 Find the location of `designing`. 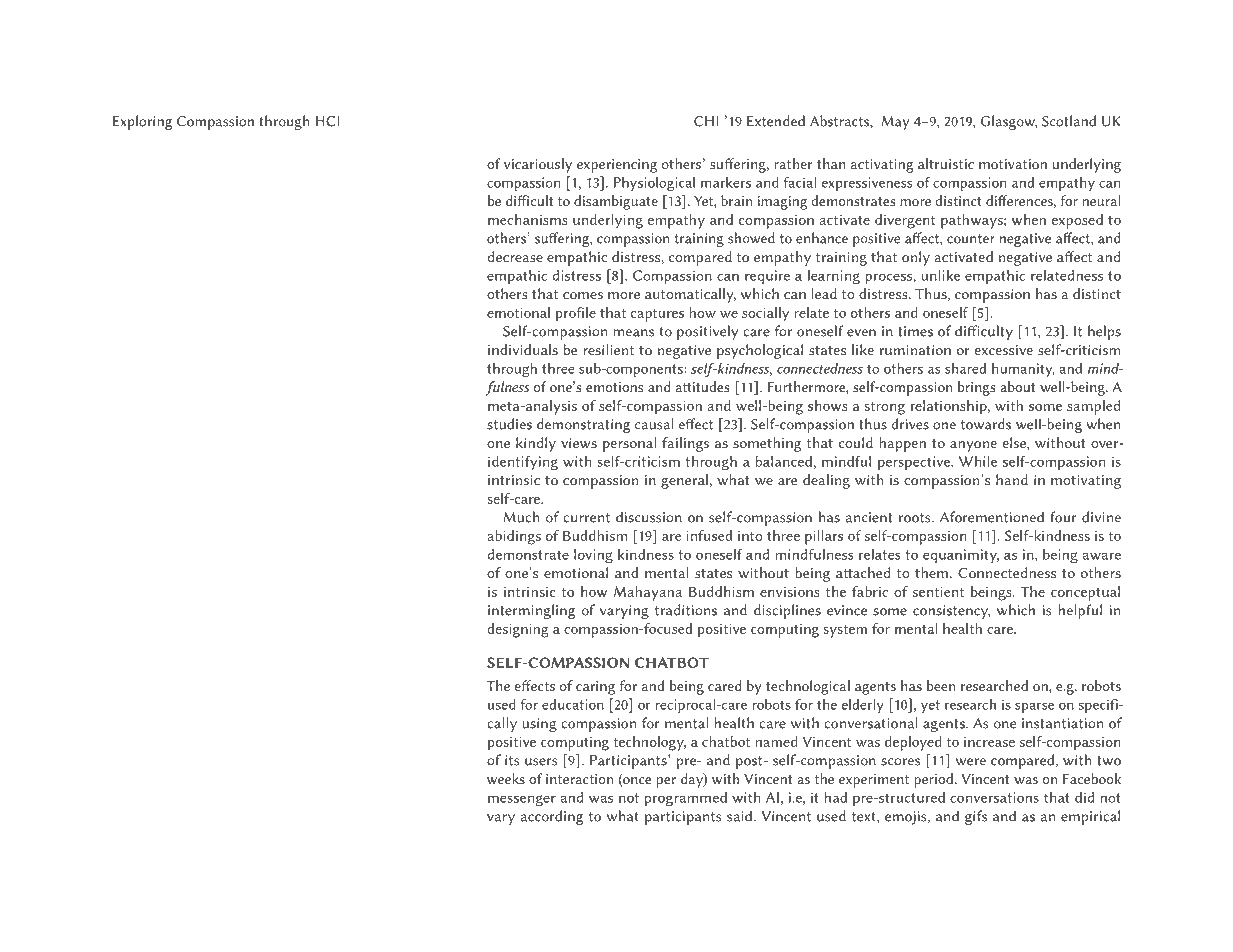

designing is located at coordinates (518, 630).
